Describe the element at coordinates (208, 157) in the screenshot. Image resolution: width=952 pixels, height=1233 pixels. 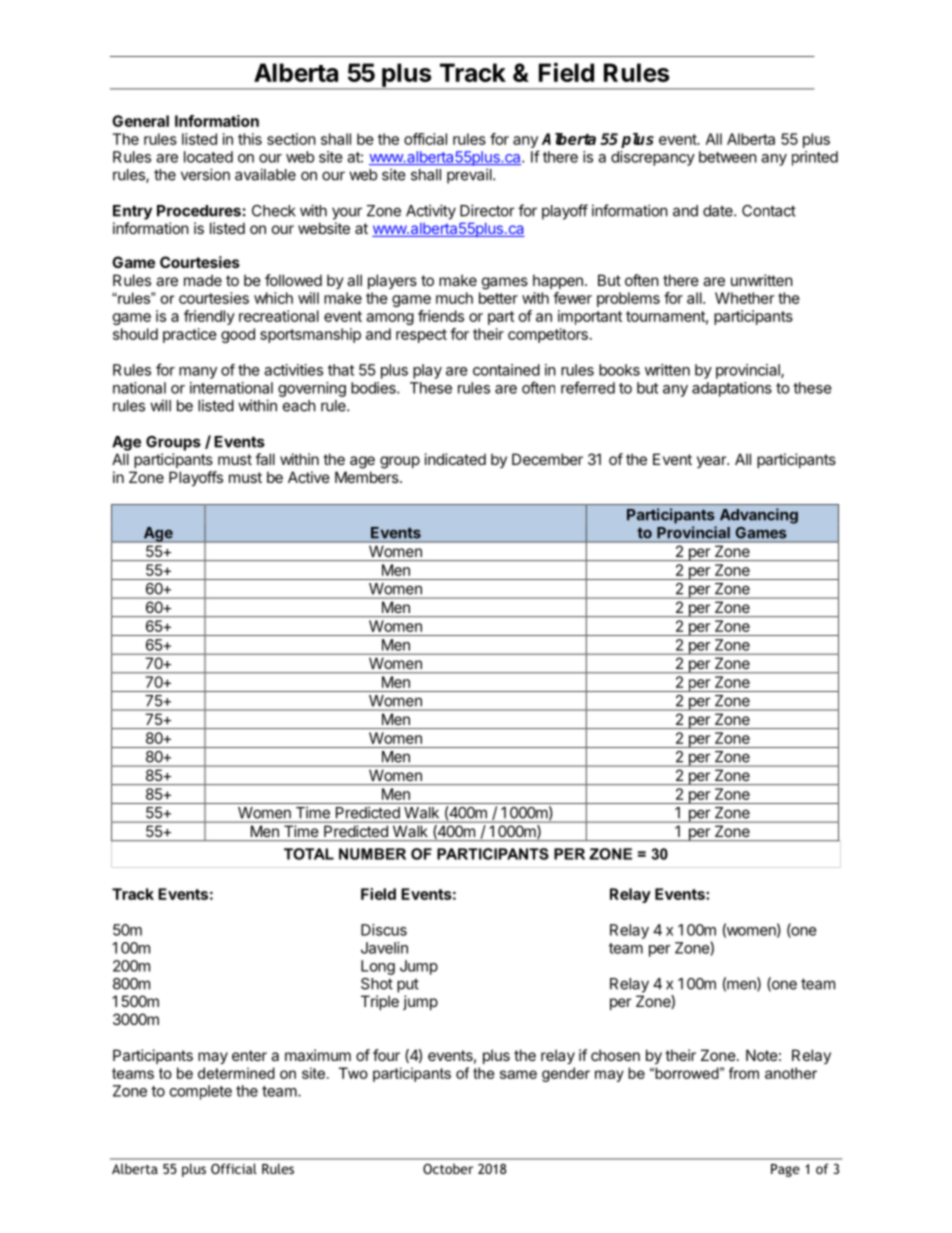
I see `located` at that location.
